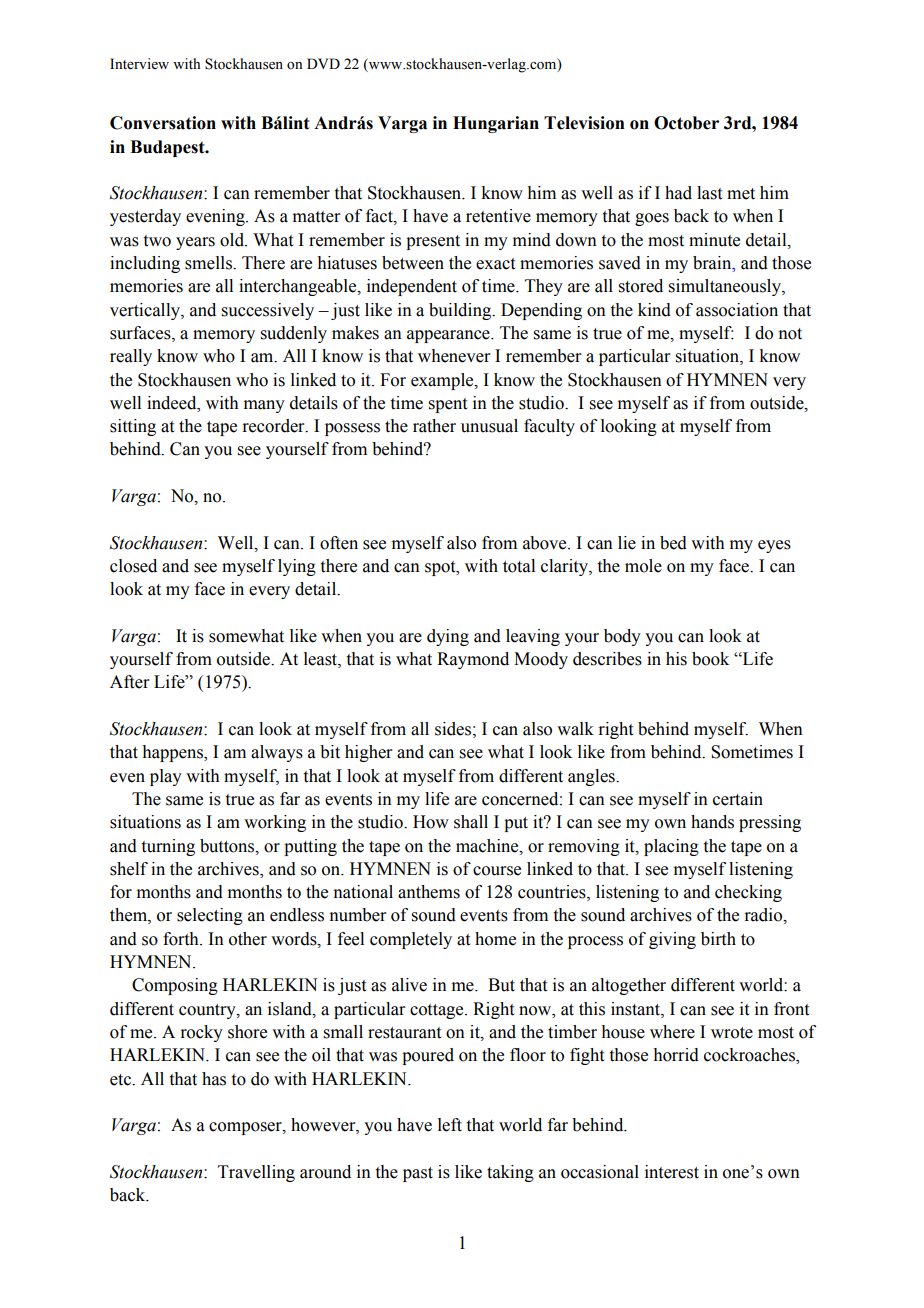 This image has height=1308, width=924. I want to click on dying, so click(448, 637).
